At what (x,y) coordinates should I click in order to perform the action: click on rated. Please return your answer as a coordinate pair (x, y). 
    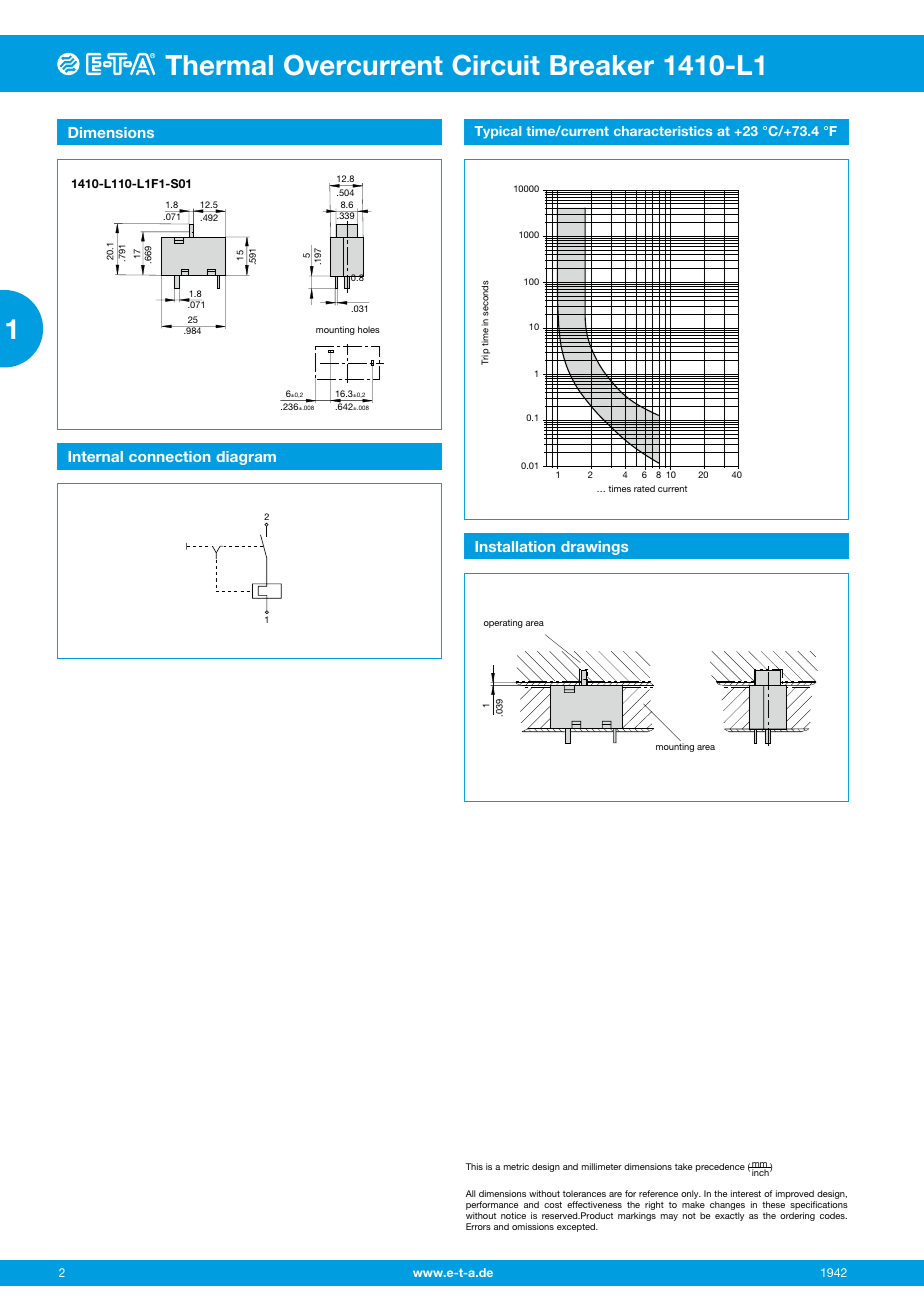
    Looking at the image, I should click on (644, 488).
